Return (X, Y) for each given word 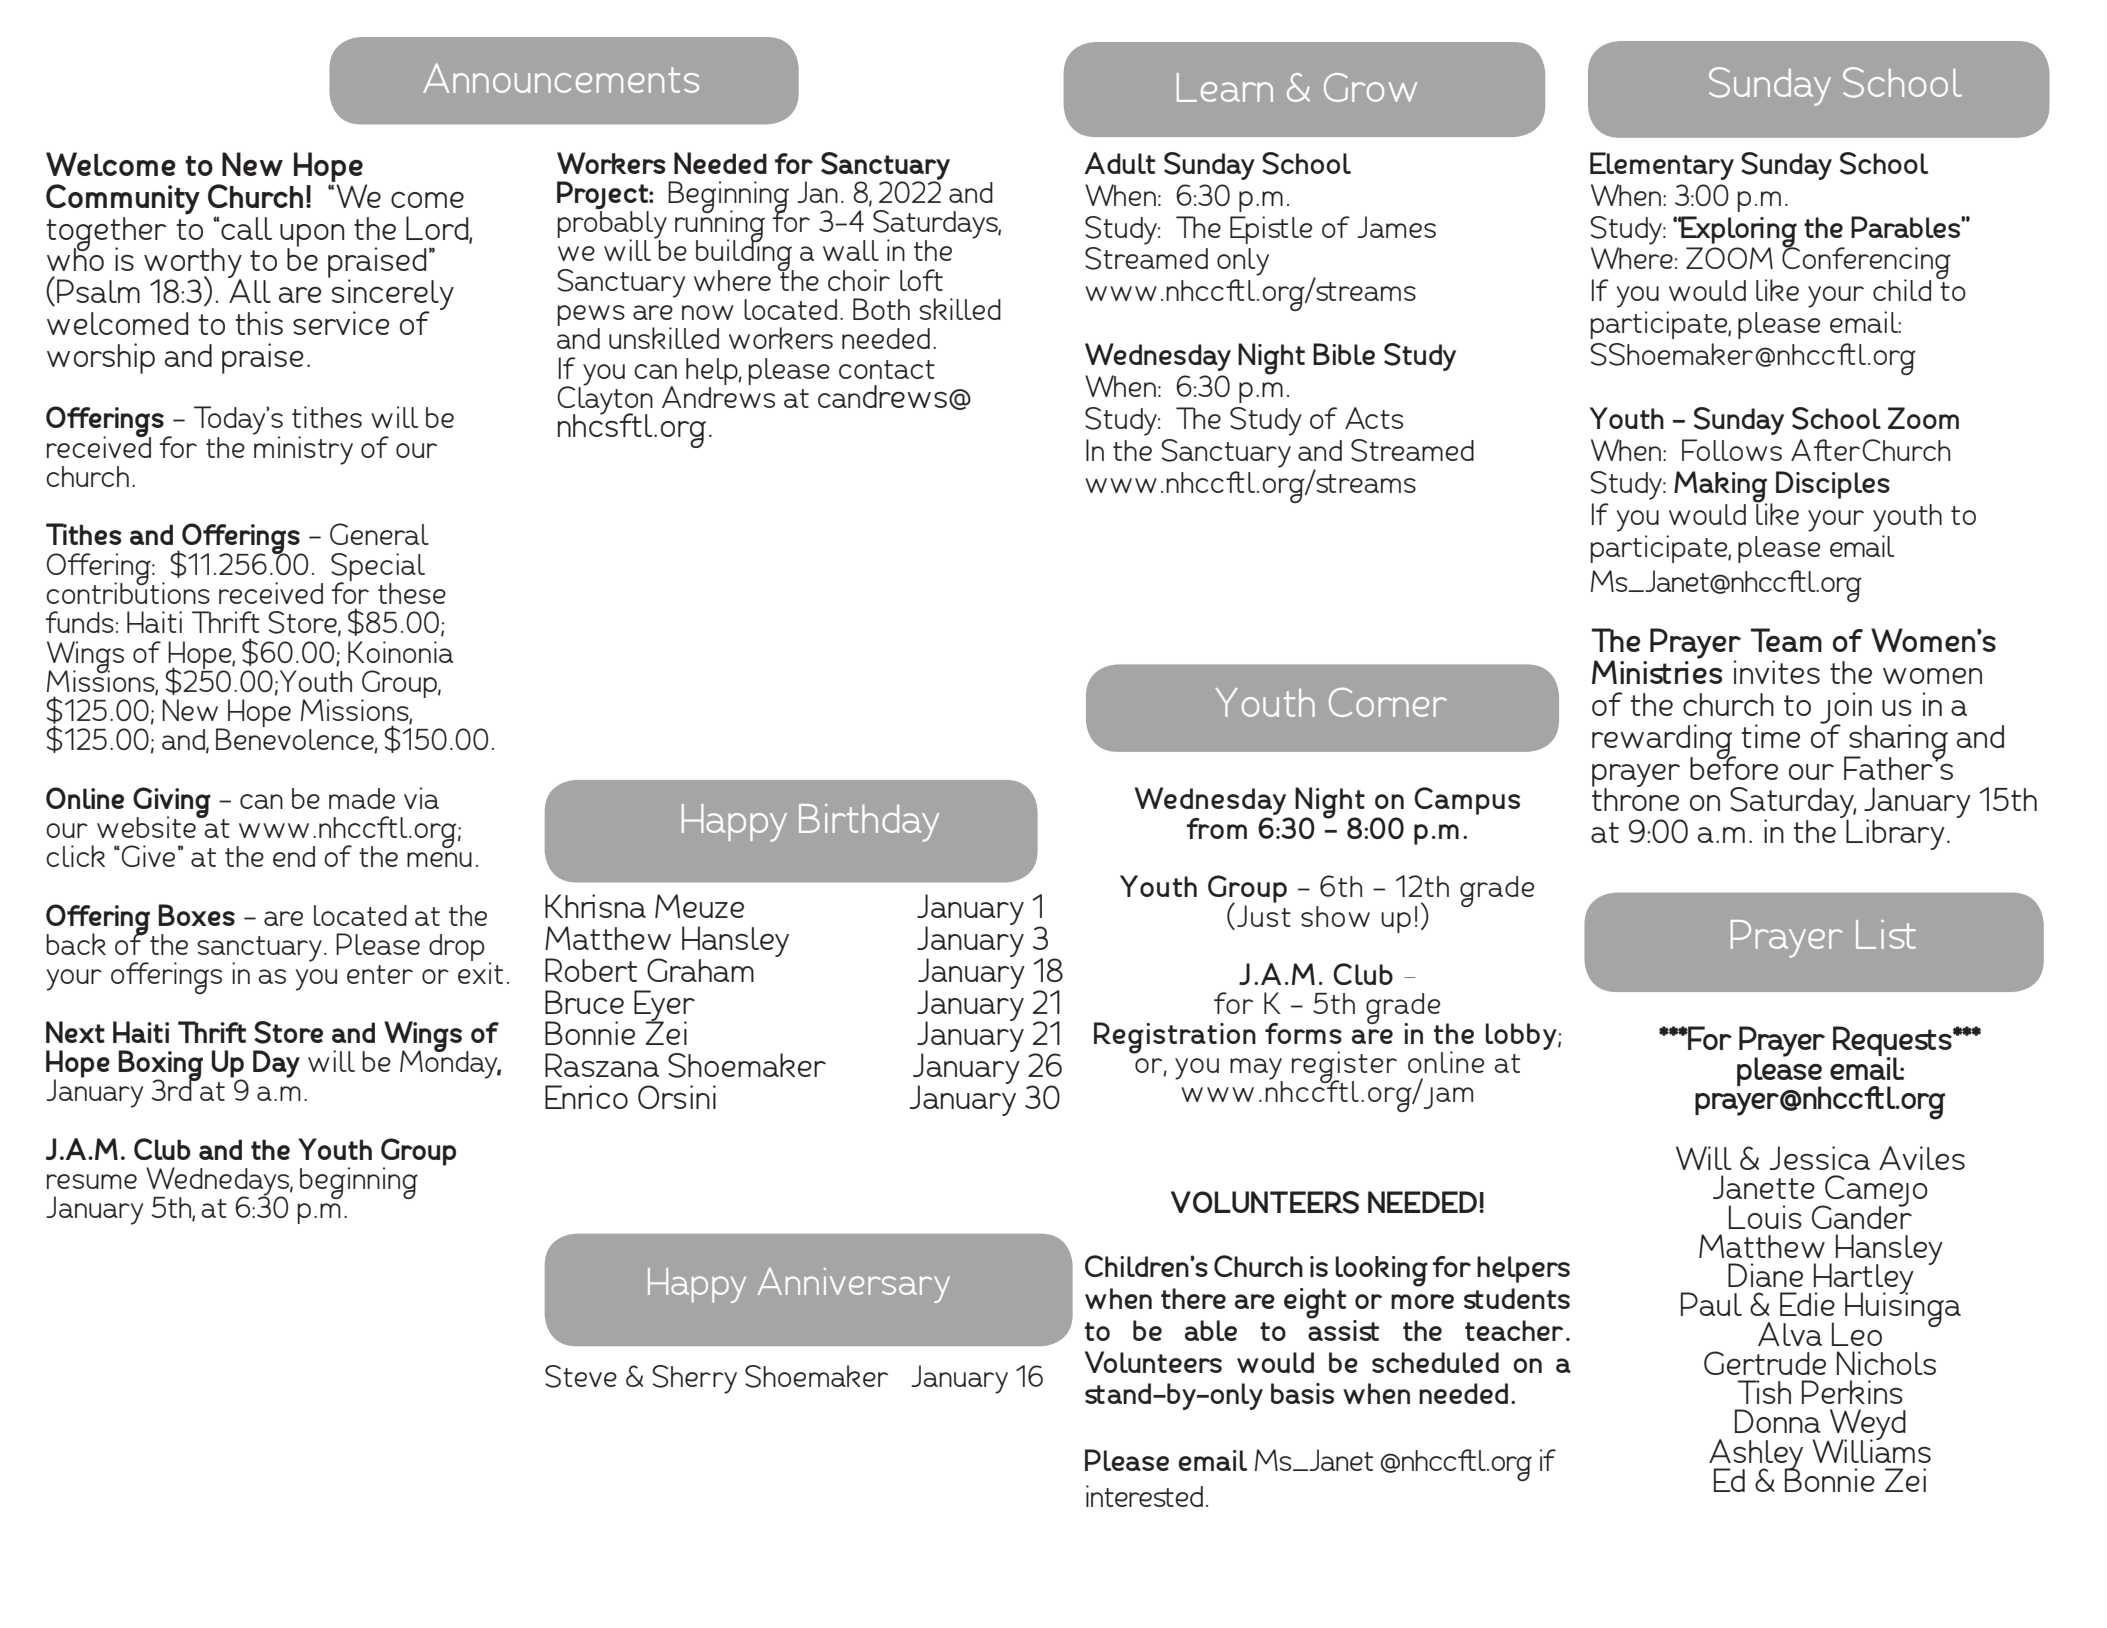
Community (123, 199)
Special (378, 568)
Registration (1175, 1038)
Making (1721, 488)
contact (887, 369)
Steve (581, 1376)
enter (380, 974)
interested (1144, 1496)
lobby (1522, 1036)
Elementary (1662, 166)
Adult (1119, 163)
